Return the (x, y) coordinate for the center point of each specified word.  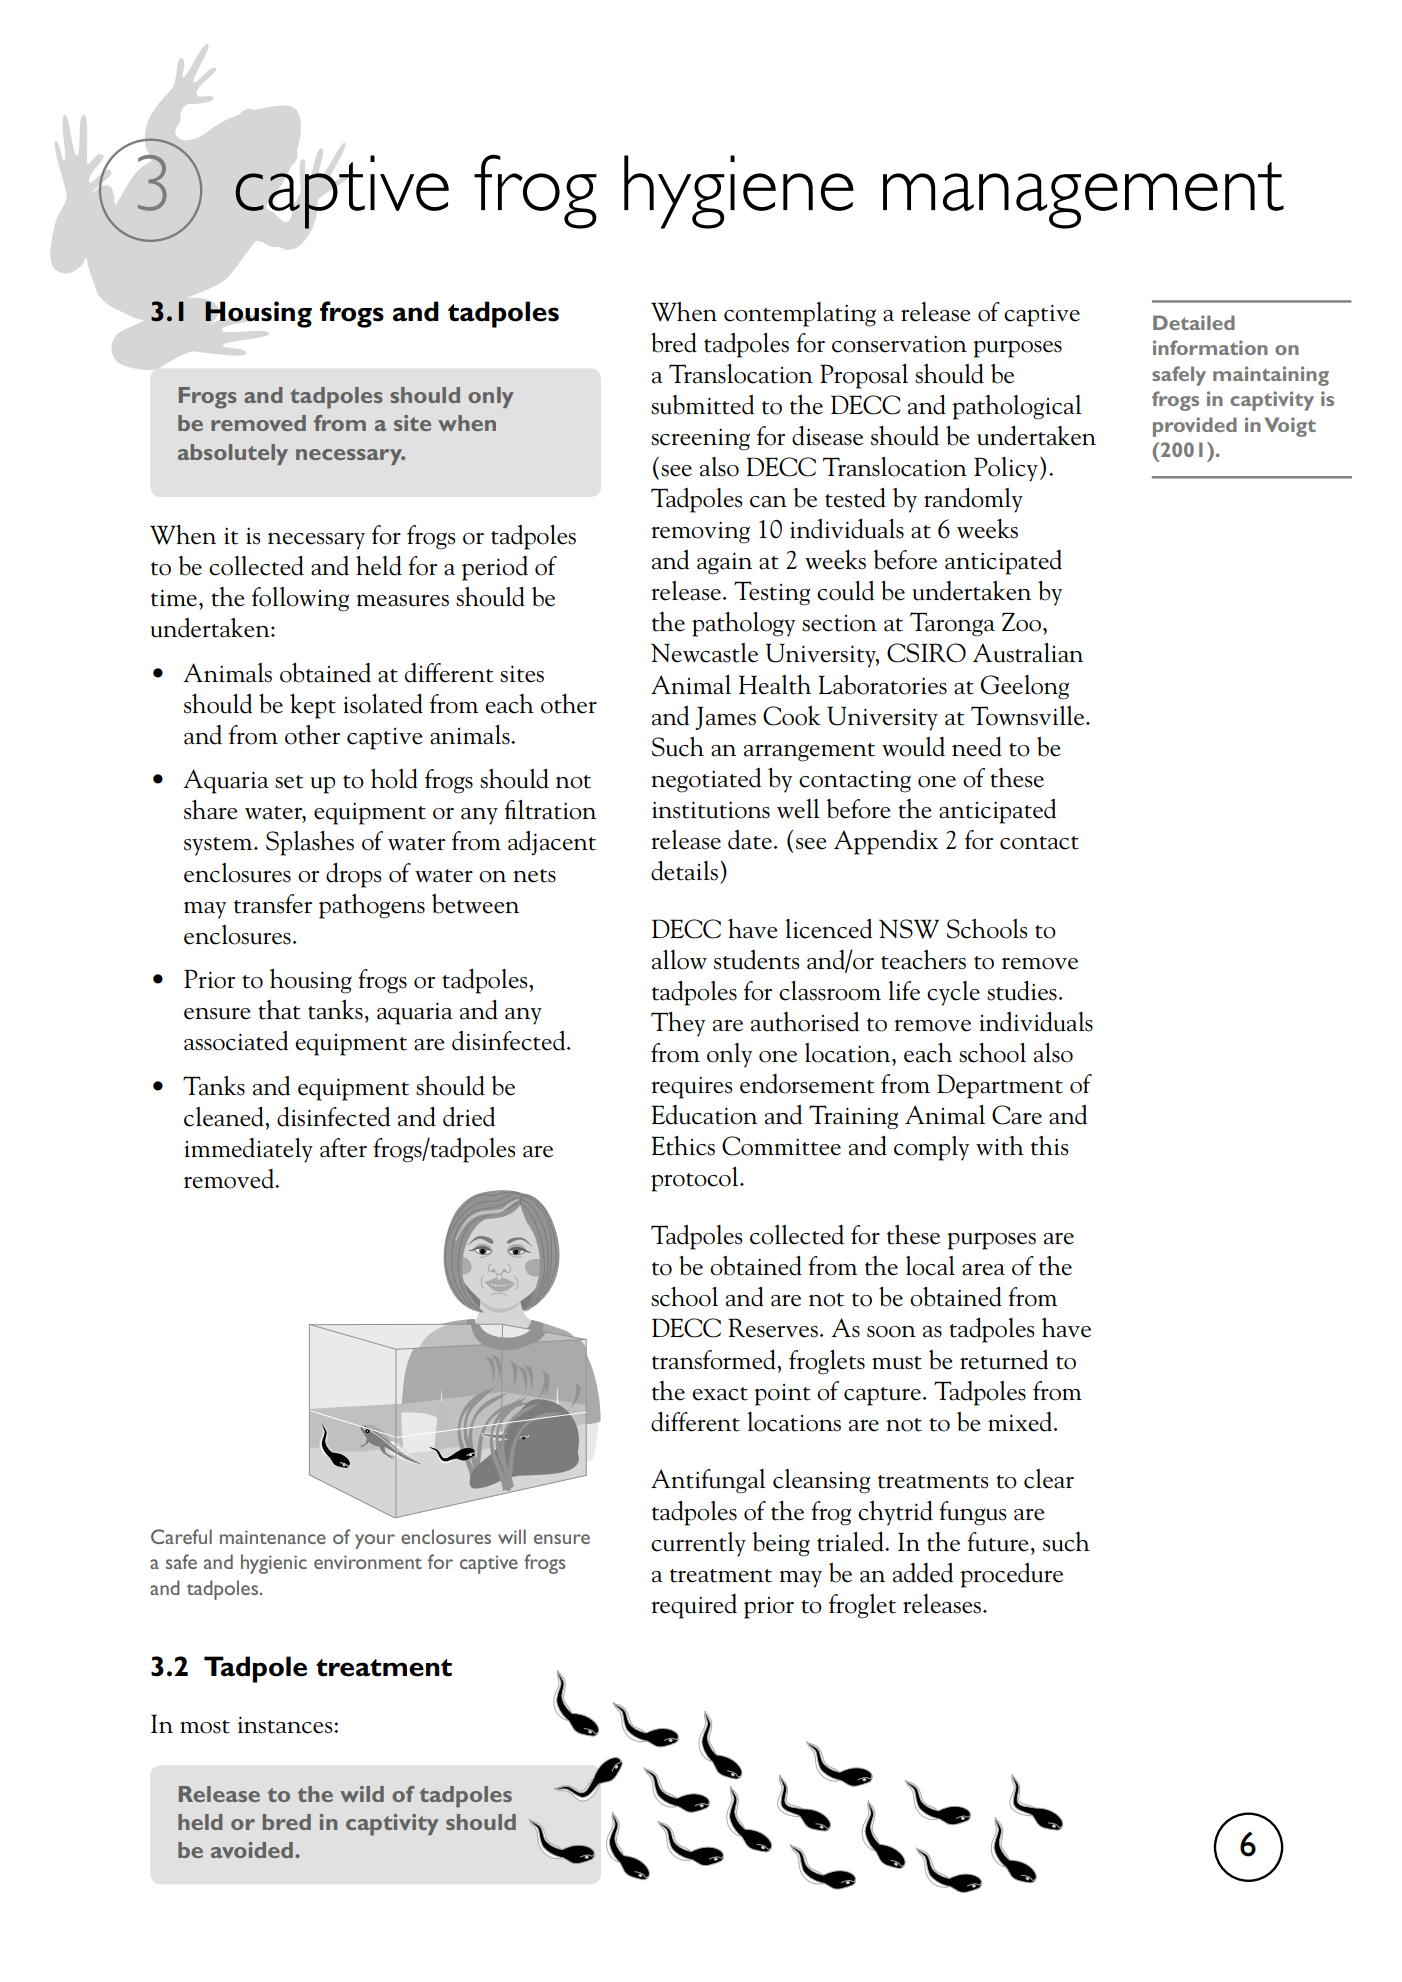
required (694, 1606)
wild (362, 1794)
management (1083, 195)
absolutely (233, 454)
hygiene (739, 192)
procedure (1011, 1575)
